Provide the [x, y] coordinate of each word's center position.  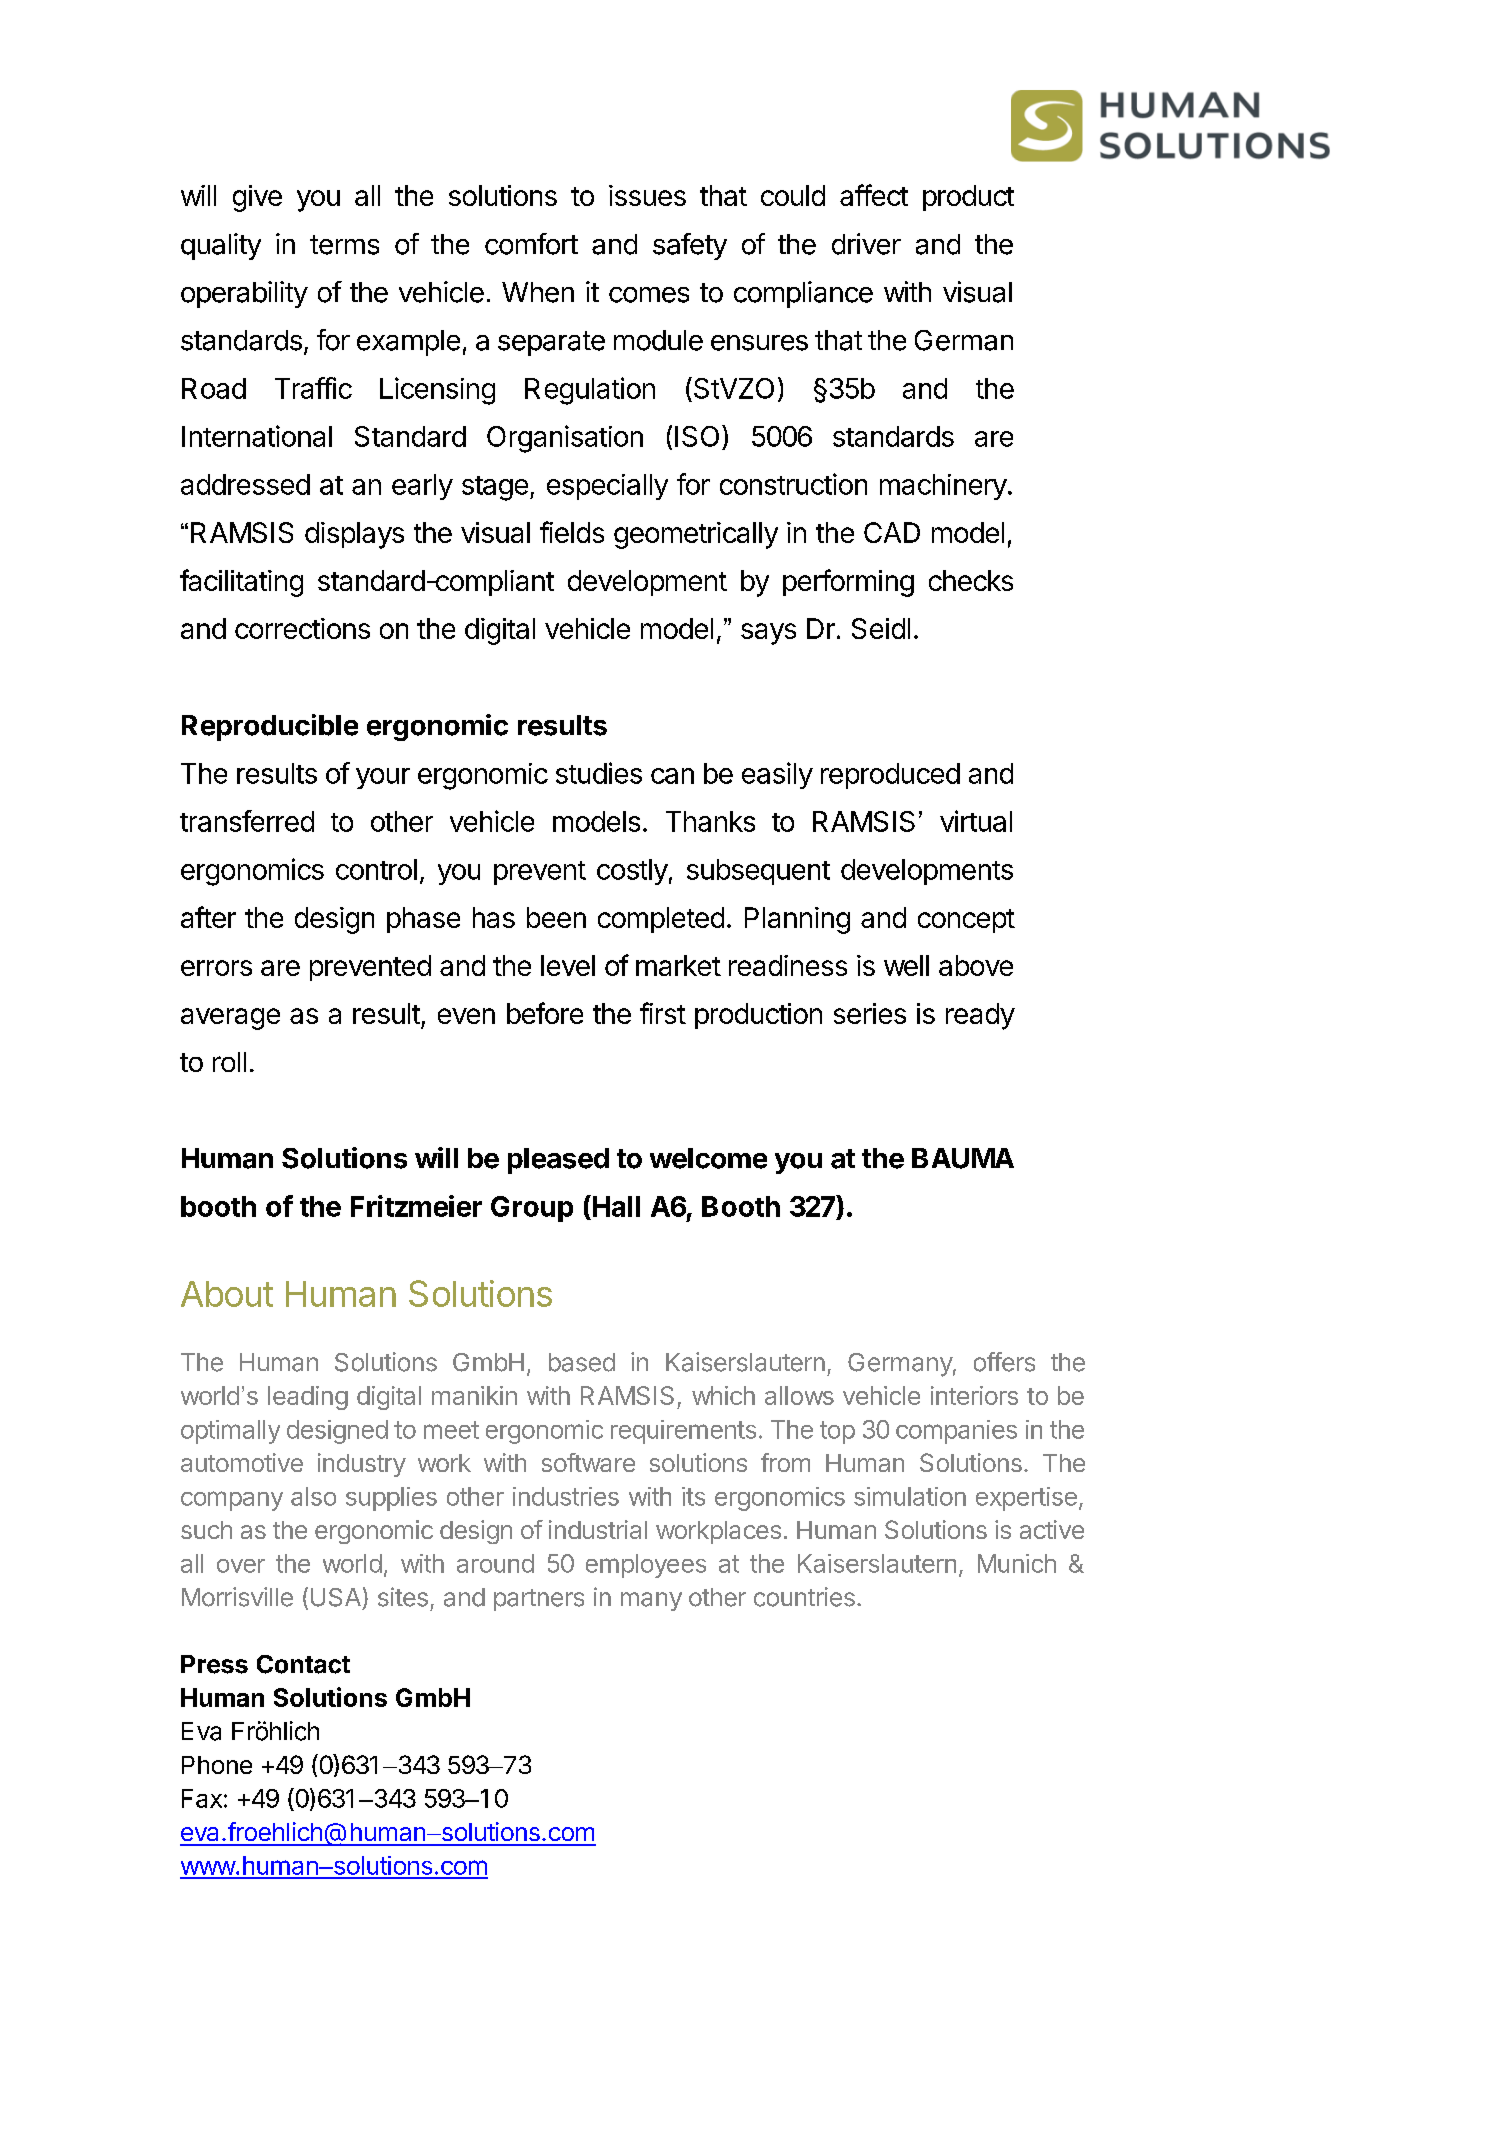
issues [647, 195]
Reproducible [270, 727]
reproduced [890, 776]
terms [344, 245]
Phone [217, 1765]
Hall [615, 1206]
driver [866, 244]
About [227, 1294]
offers [1004, 1362]
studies [599, 773]
